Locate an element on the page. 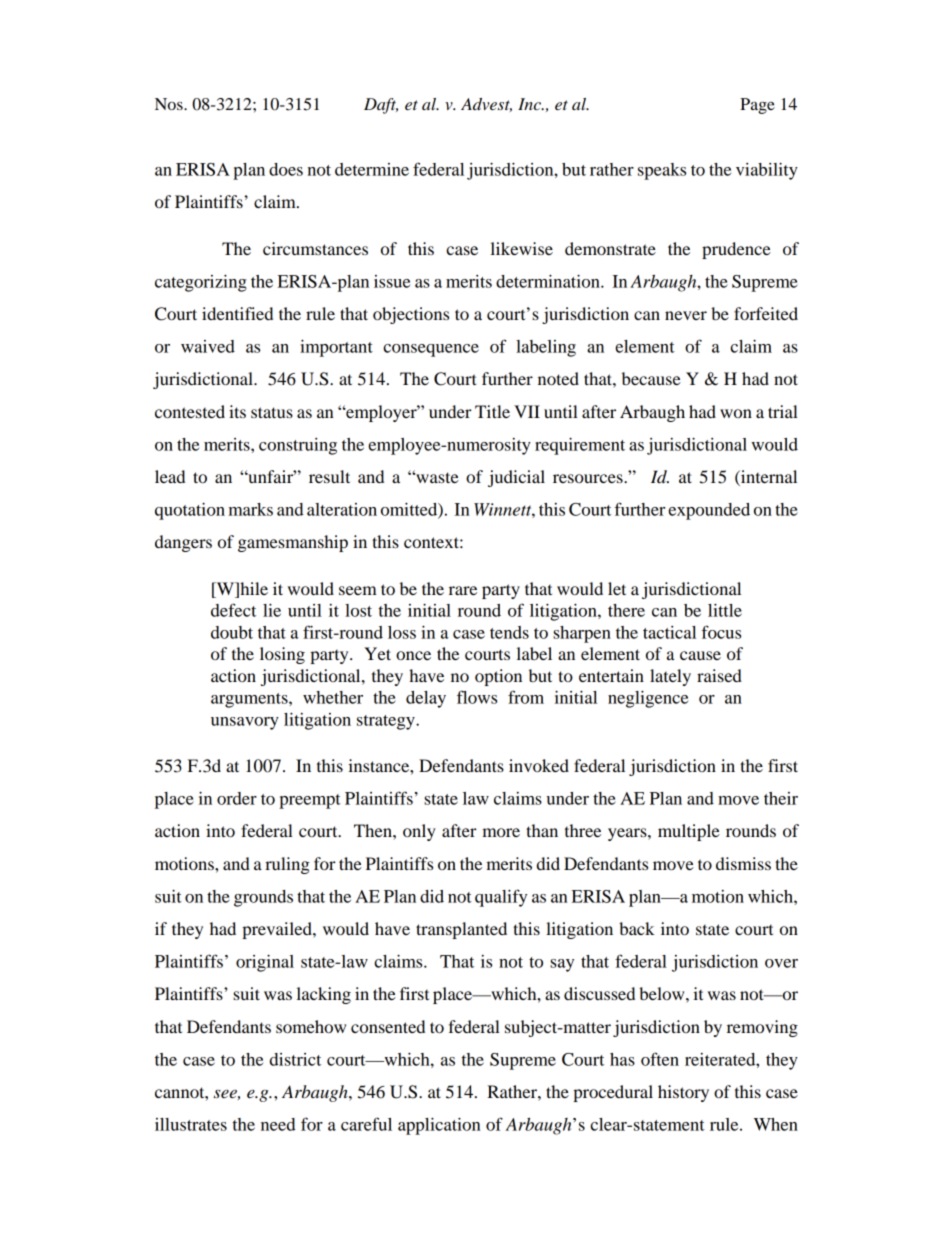 The height and width of the page is (1233, 952). does is located at coordinates (286, 169).
